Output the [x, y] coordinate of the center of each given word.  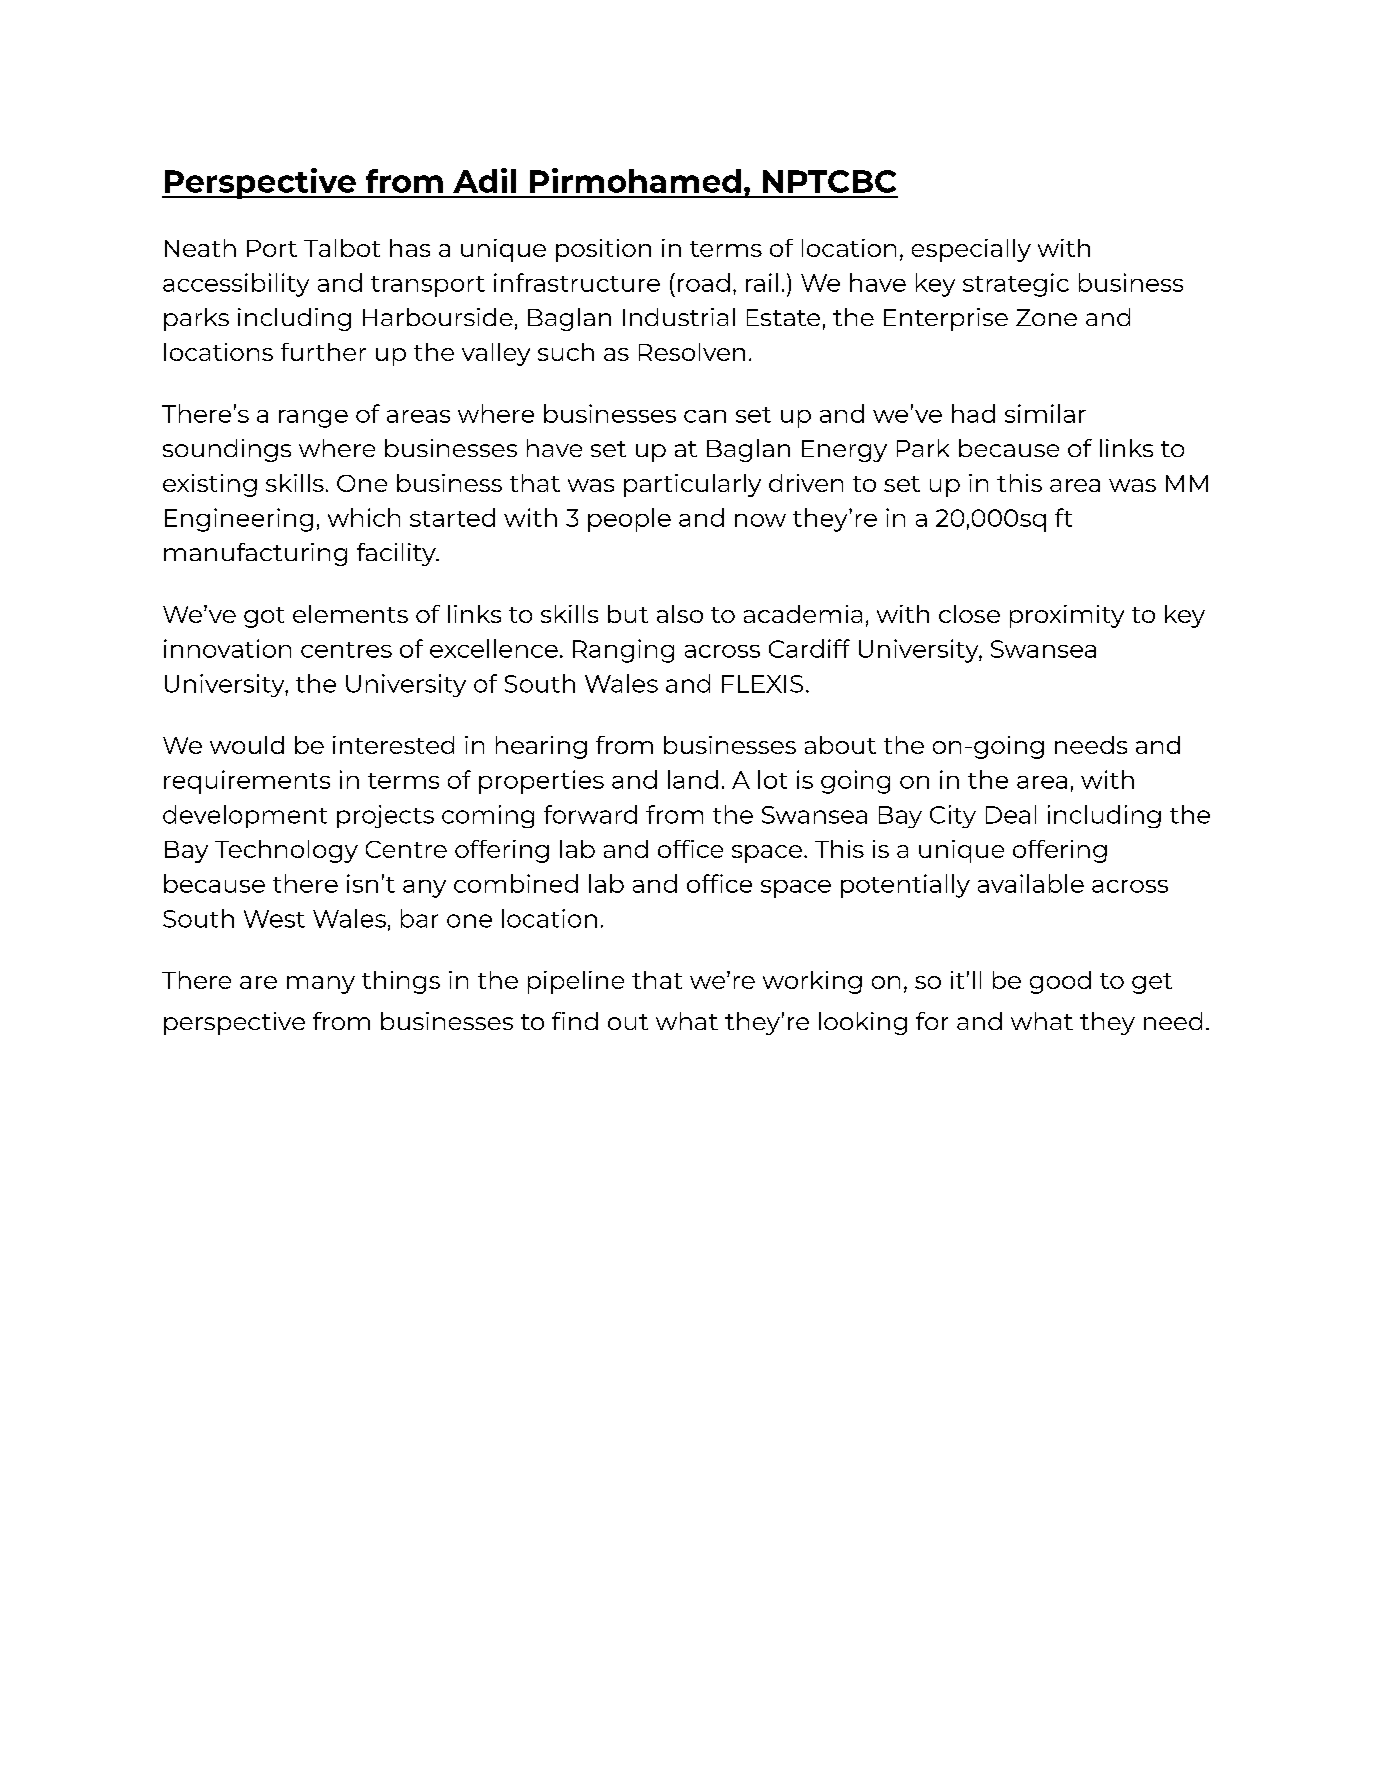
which [364, 517]
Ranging [623, 651]
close [969, 614]
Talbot [342, 248]
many [321, 985]
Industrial [679, 317]
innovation [227, 648]
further [323, 352]
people [629, 520]
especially [971, 250]
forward [590, 814]
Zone [1046, 317]
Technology [286, 851]
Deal [1011, 814]
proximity [1067, 616]
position [603, 250]
